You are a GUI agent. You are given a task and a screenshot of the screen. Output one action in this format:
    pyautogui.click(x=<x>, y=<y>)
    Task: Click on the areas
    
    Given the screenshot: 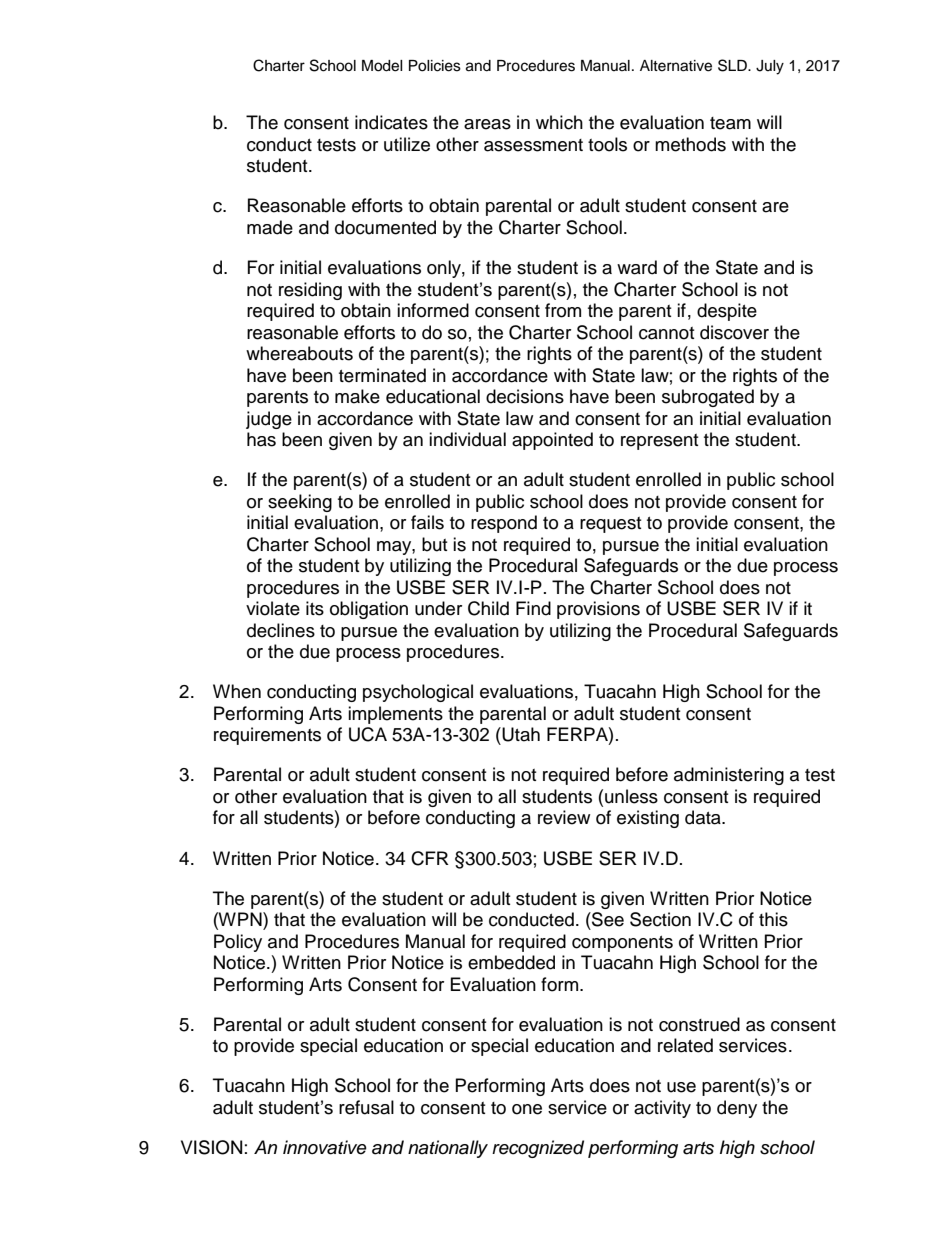 What is the action you would take?
    pyautogui.click(x=487, y=124)
